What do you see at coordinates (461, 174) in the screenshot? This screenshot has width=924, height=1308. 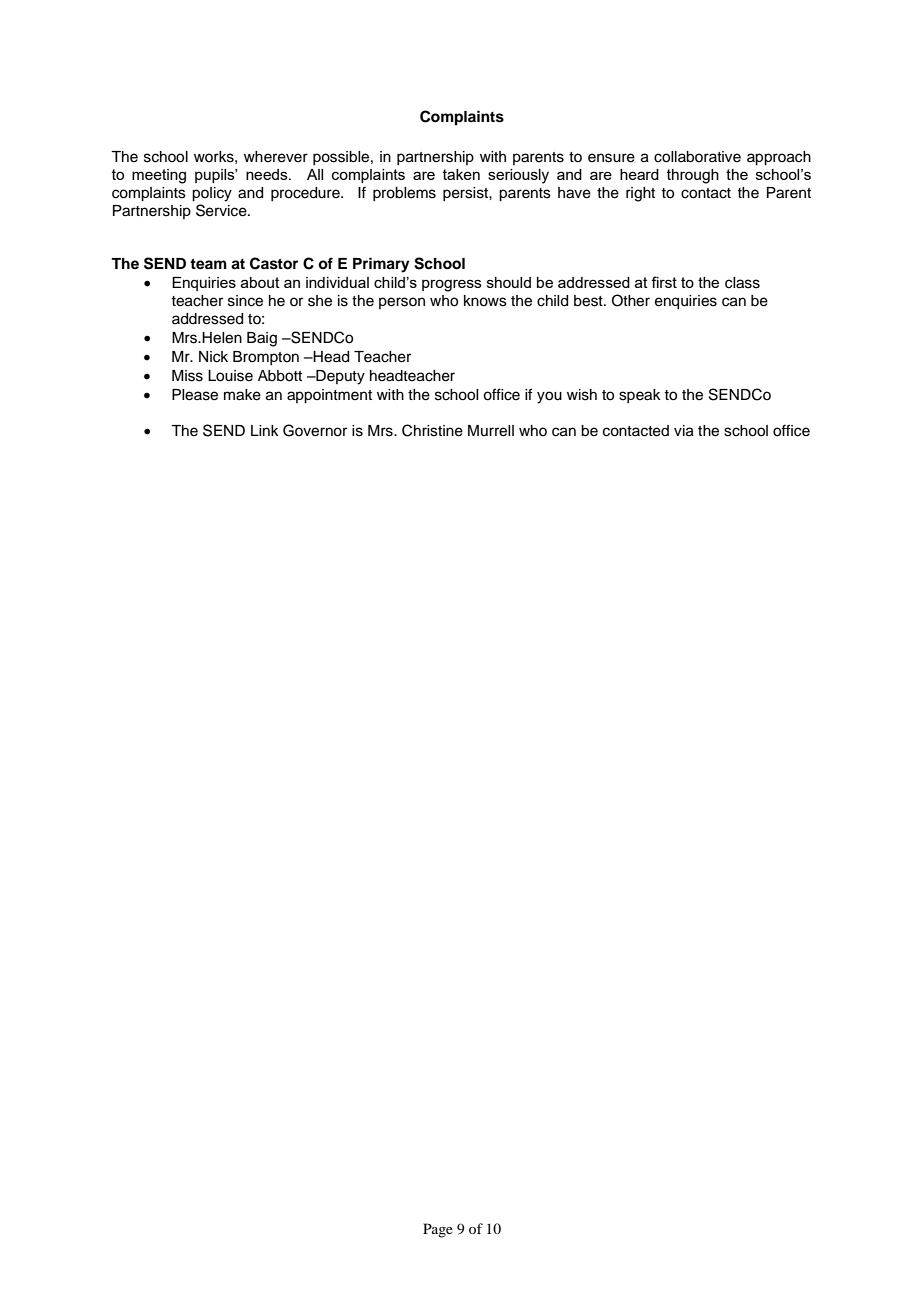 I see `taken` at bounding box center [461, 174].
